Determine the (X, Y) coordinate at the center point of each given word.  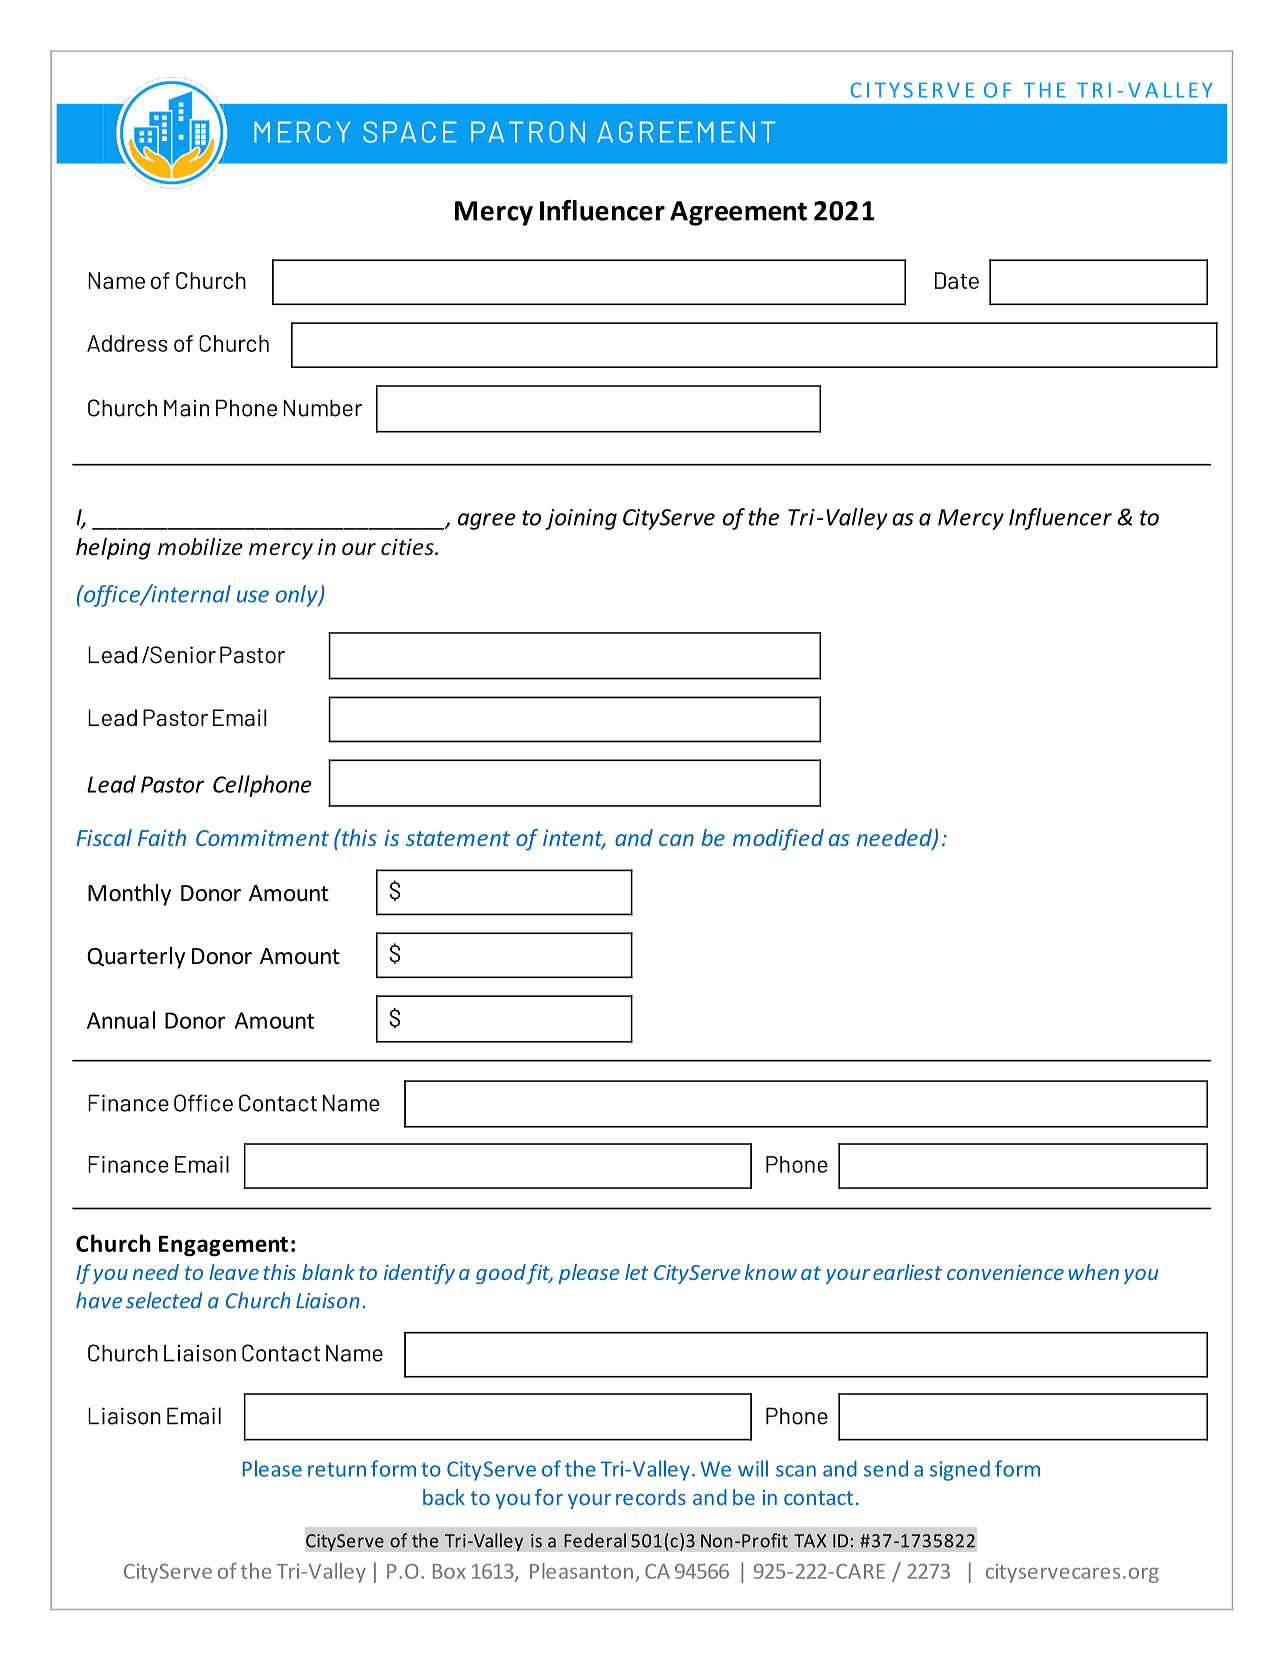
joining (581, 519)
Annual (121, 1020)
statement (458, 838)
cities (408, 546)
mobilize (200, 546)
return (337, 1470)
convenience (1005, 1272)
